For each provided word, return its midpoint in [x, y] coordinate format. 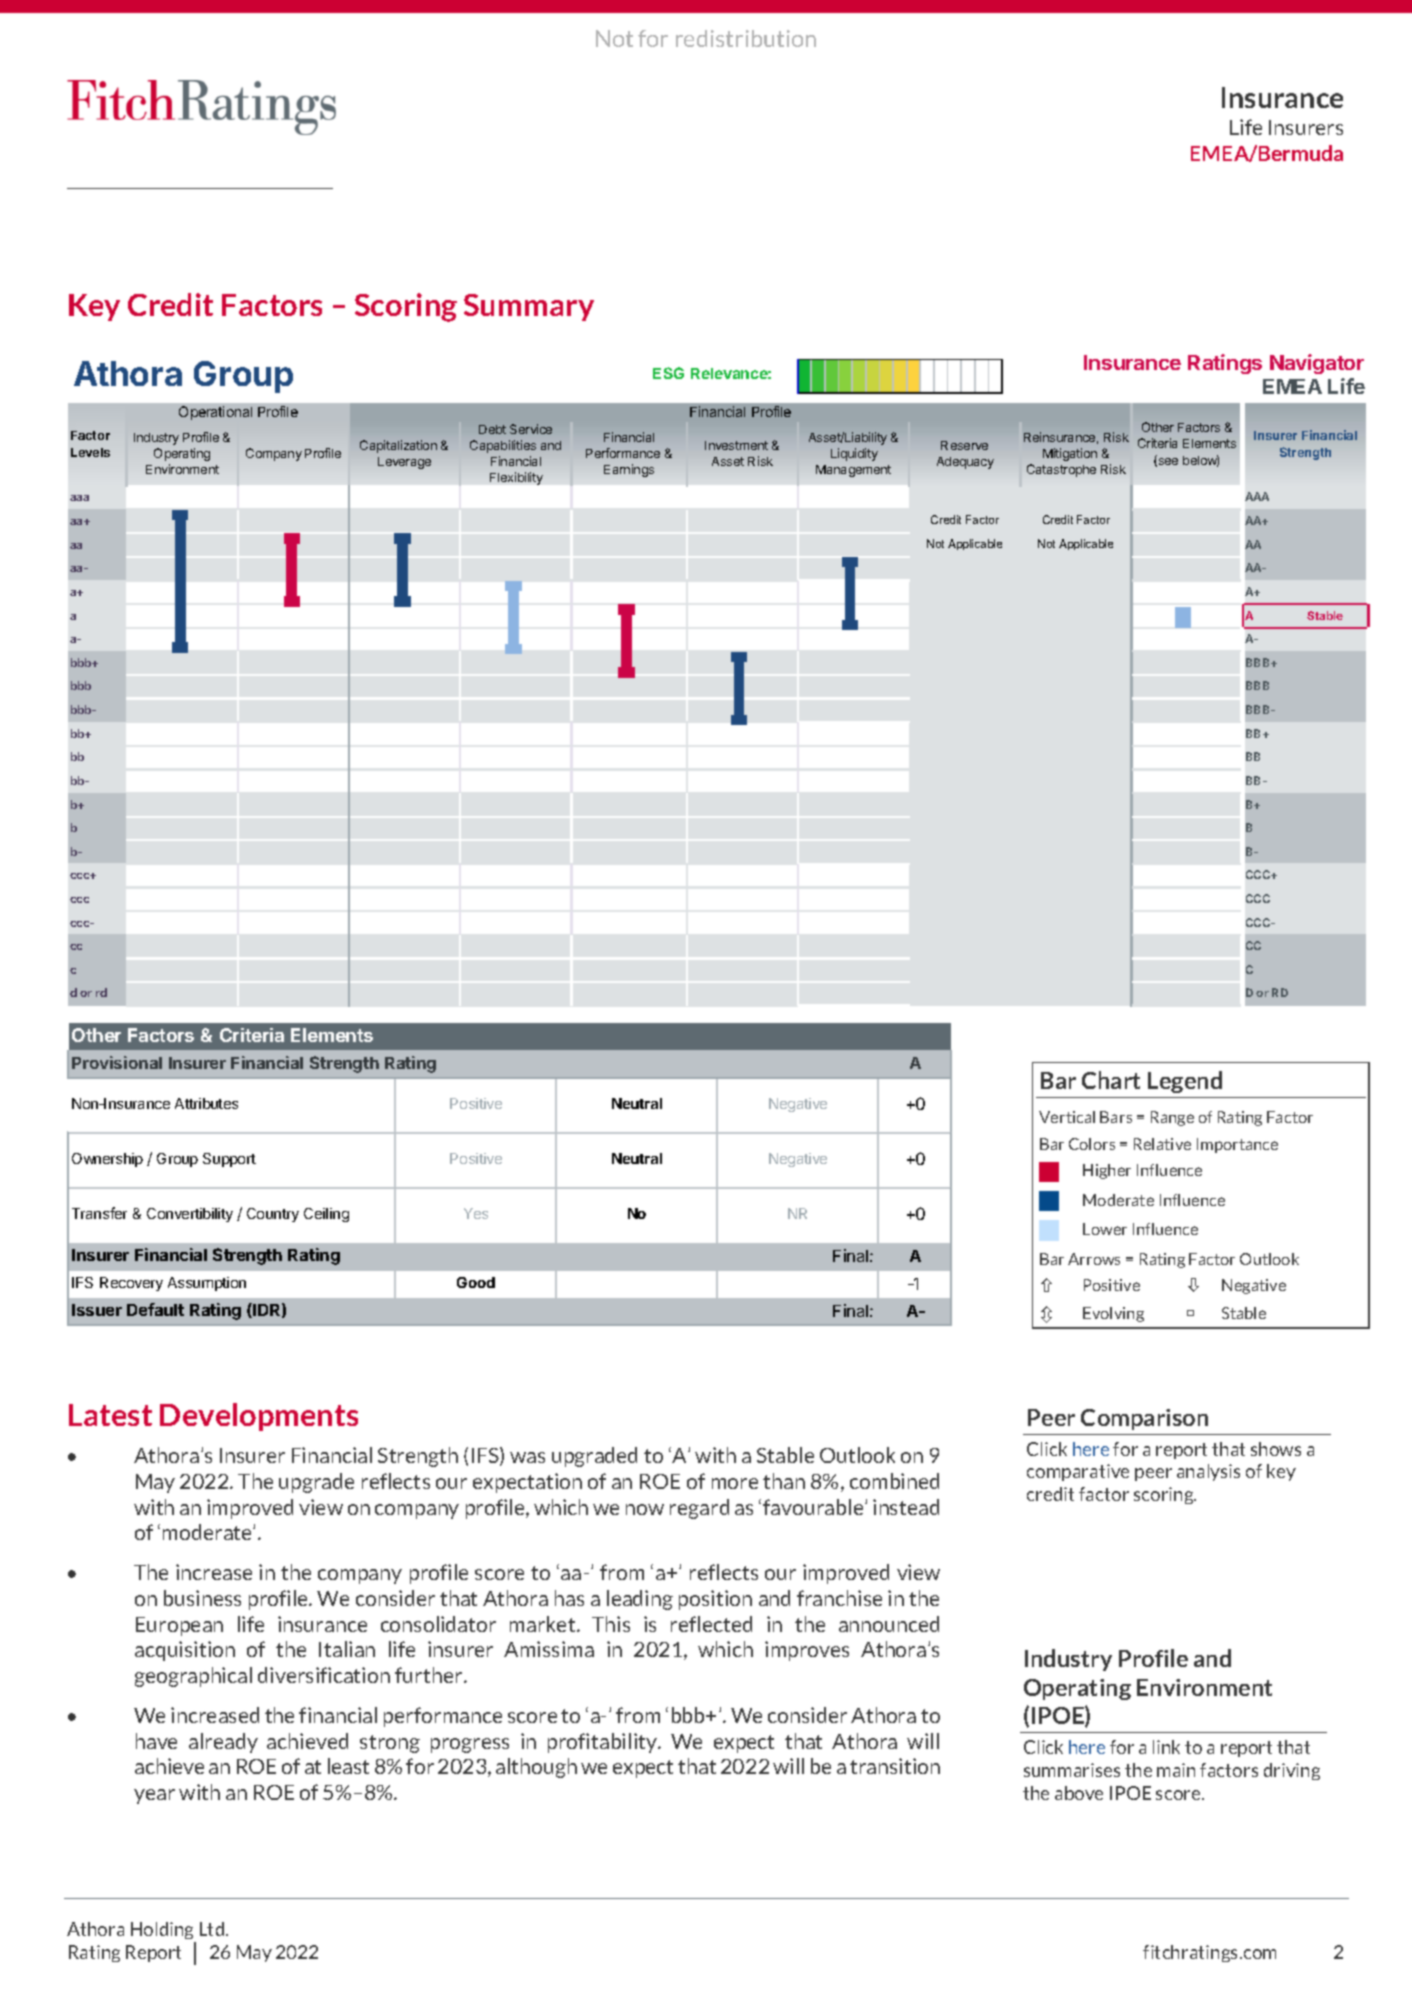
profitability [604, 1743]
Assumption [207, 1284]
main [1176, 1770]
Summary [529, 307]
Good [476, 1282]
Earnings [629, 470]
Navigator [1317, 364]
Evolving [1113, 1314]
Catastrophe [1061, 470]
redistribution [746, 38]
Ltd [213, 1929]
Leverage [404, 463]
